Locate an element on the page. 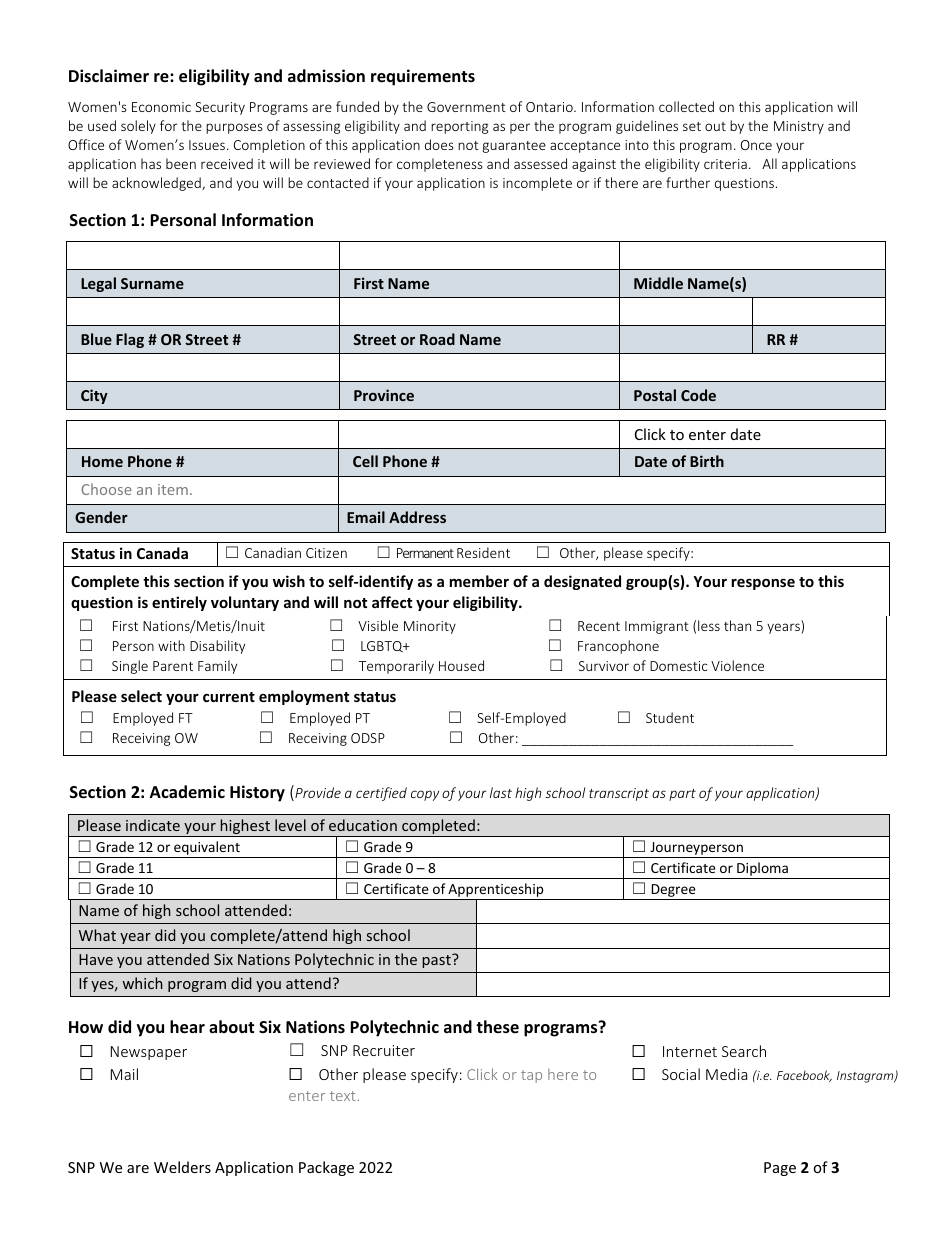  collected is located at coordinates (686, 106).
